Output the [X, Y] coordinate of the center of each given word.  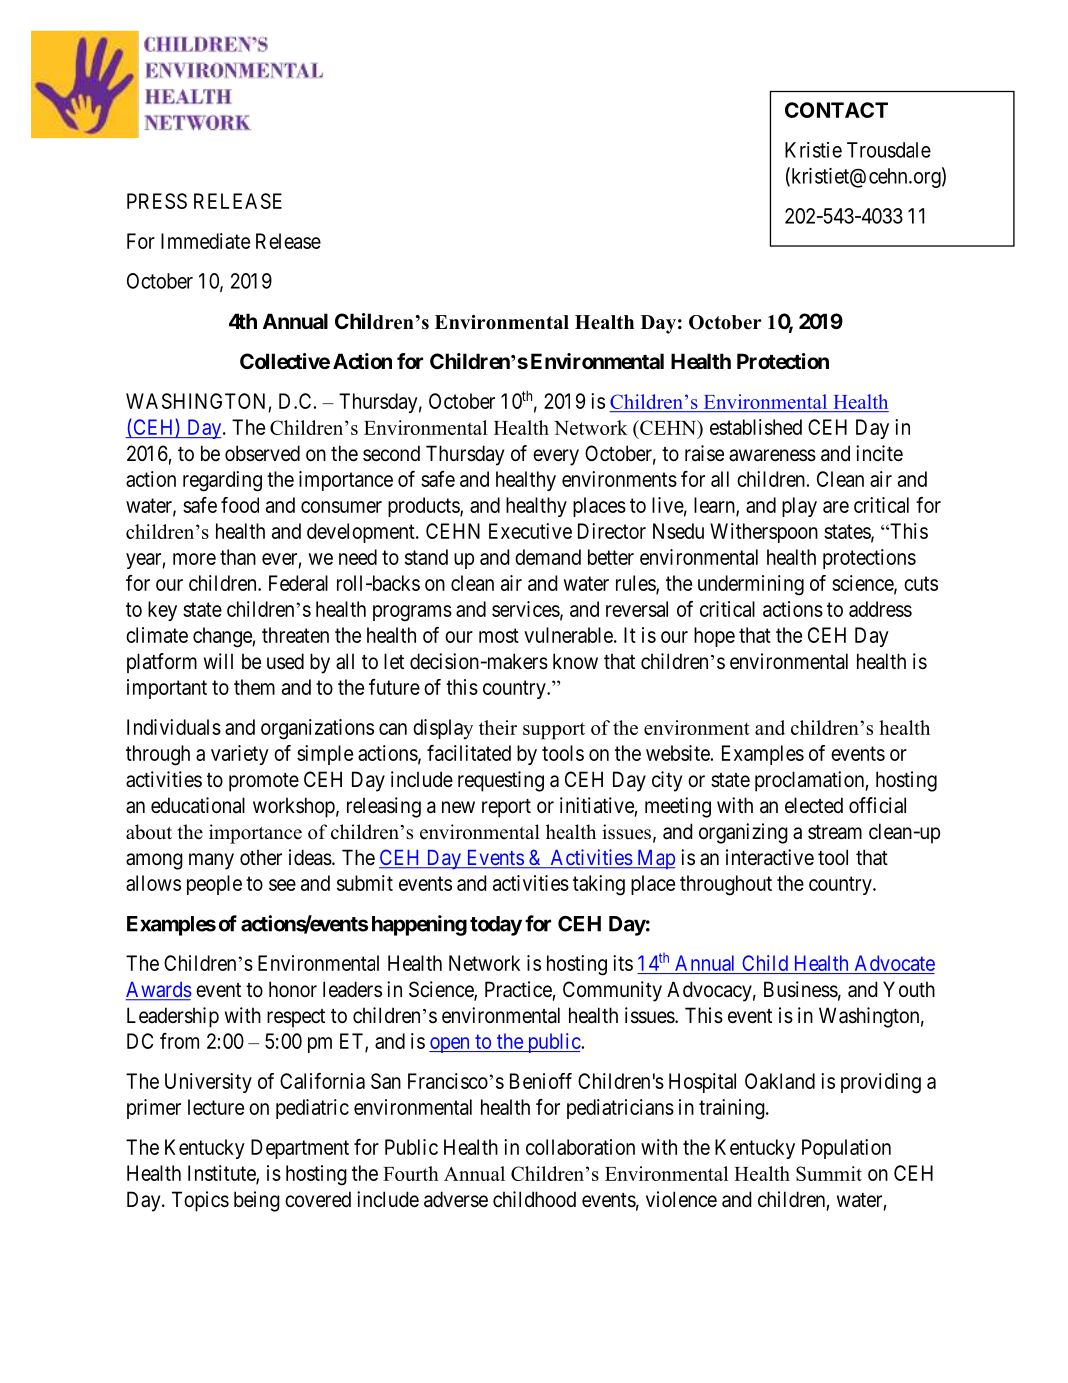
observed [262, 453]
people [214, 885]
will [218, 661]
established [756, 427]
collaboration [580, 1147]
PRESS [157, 201]
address [880, 609]
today [496, 926]
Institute [222, 1174]
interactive [770, 857]
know [575, 661]
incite [879, 453]
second [391, 453]
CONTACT [836, 110]
